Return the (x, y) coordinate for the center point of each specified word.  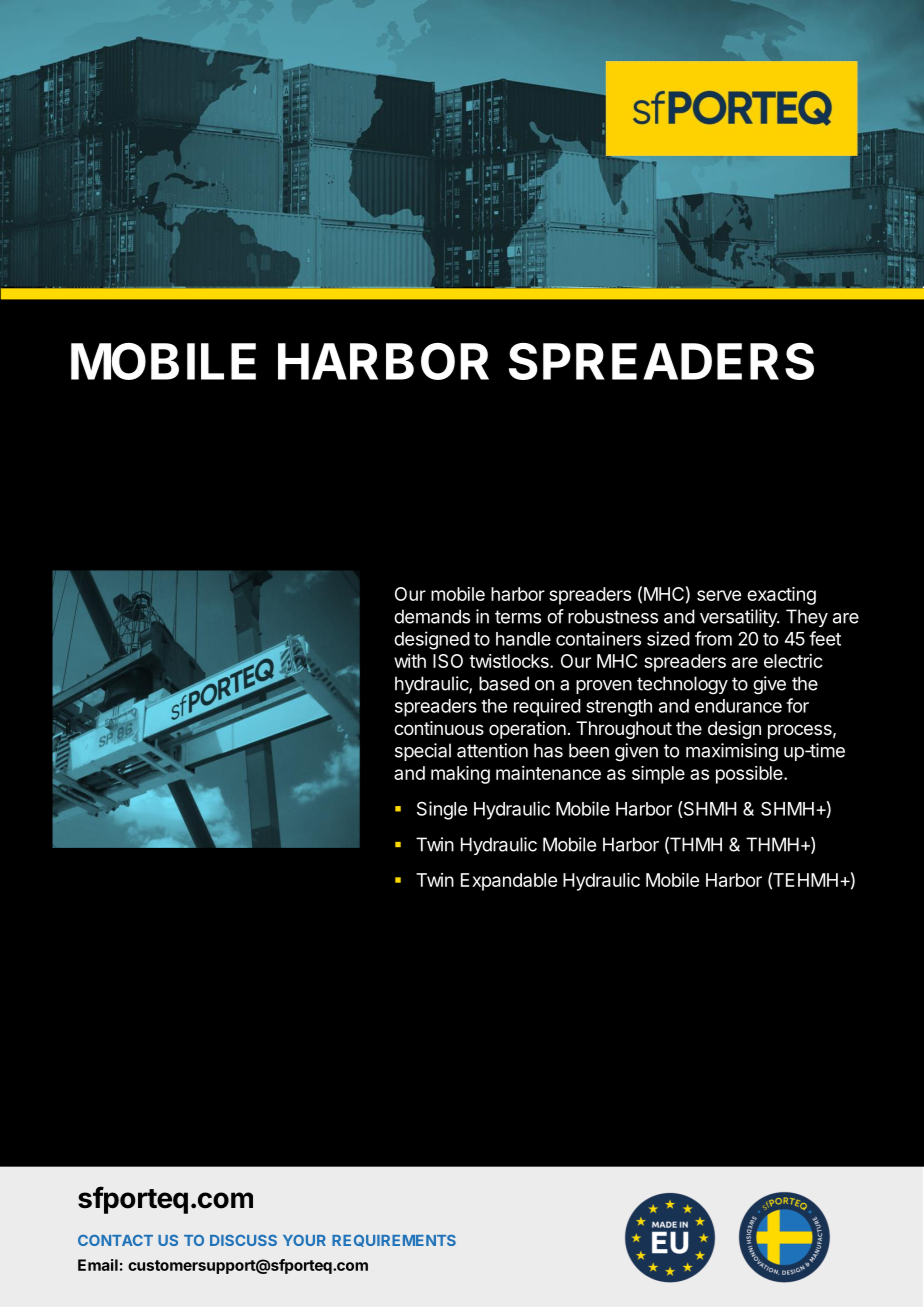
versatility (739, 618)
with (410, 661)
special (423, 752)
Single (442, 810)
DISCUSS (243, 1240)
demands (432, 616)
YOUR (304, 1240)
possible (750, 775)
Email (98, 1265)
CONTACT (115, 1240)
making (460, 775)
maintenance (548, 773)
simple (658, 775)
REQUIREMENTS (394, 1241)
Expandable (509, 882)
